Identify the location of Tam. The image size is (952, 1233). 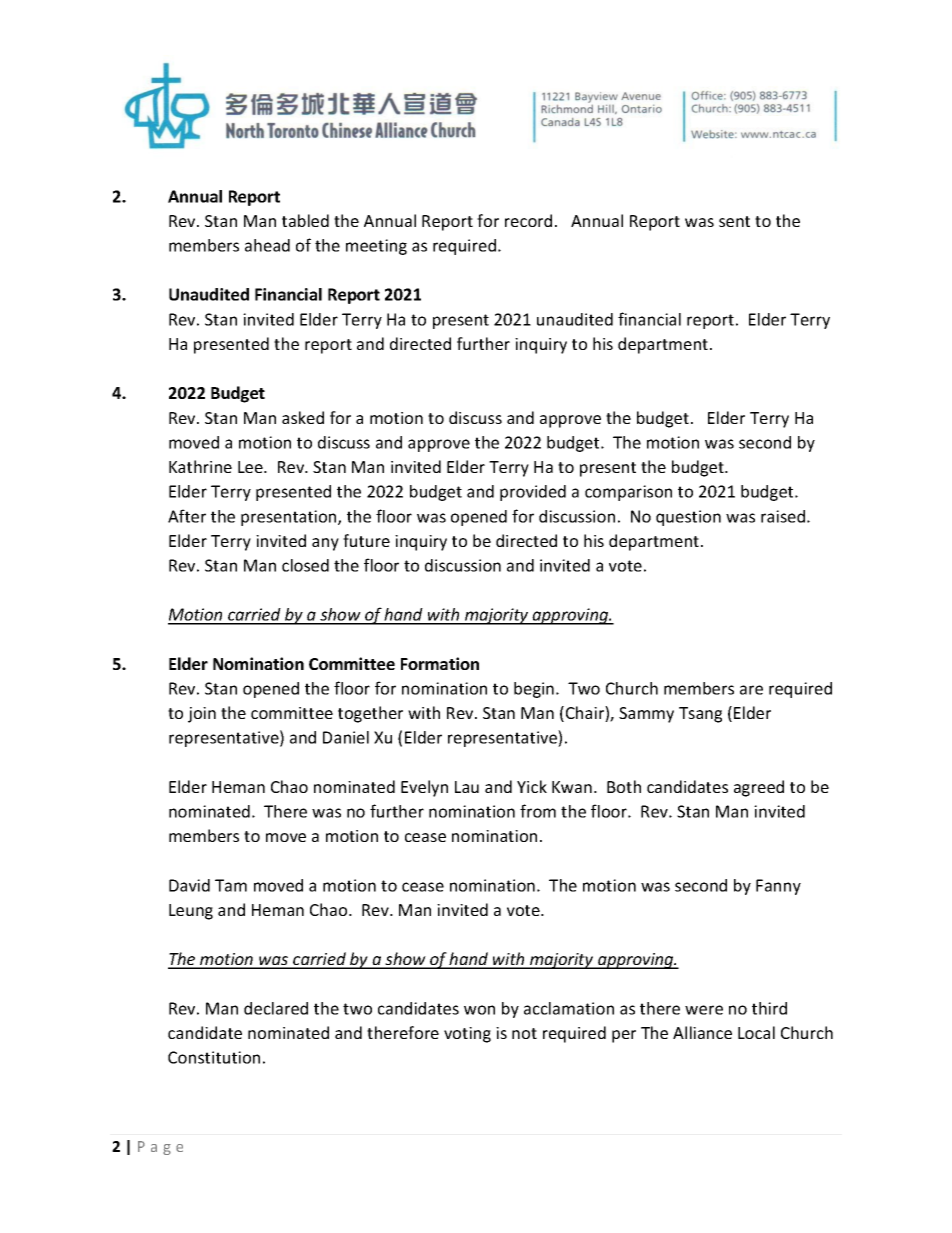
(231, 885).
